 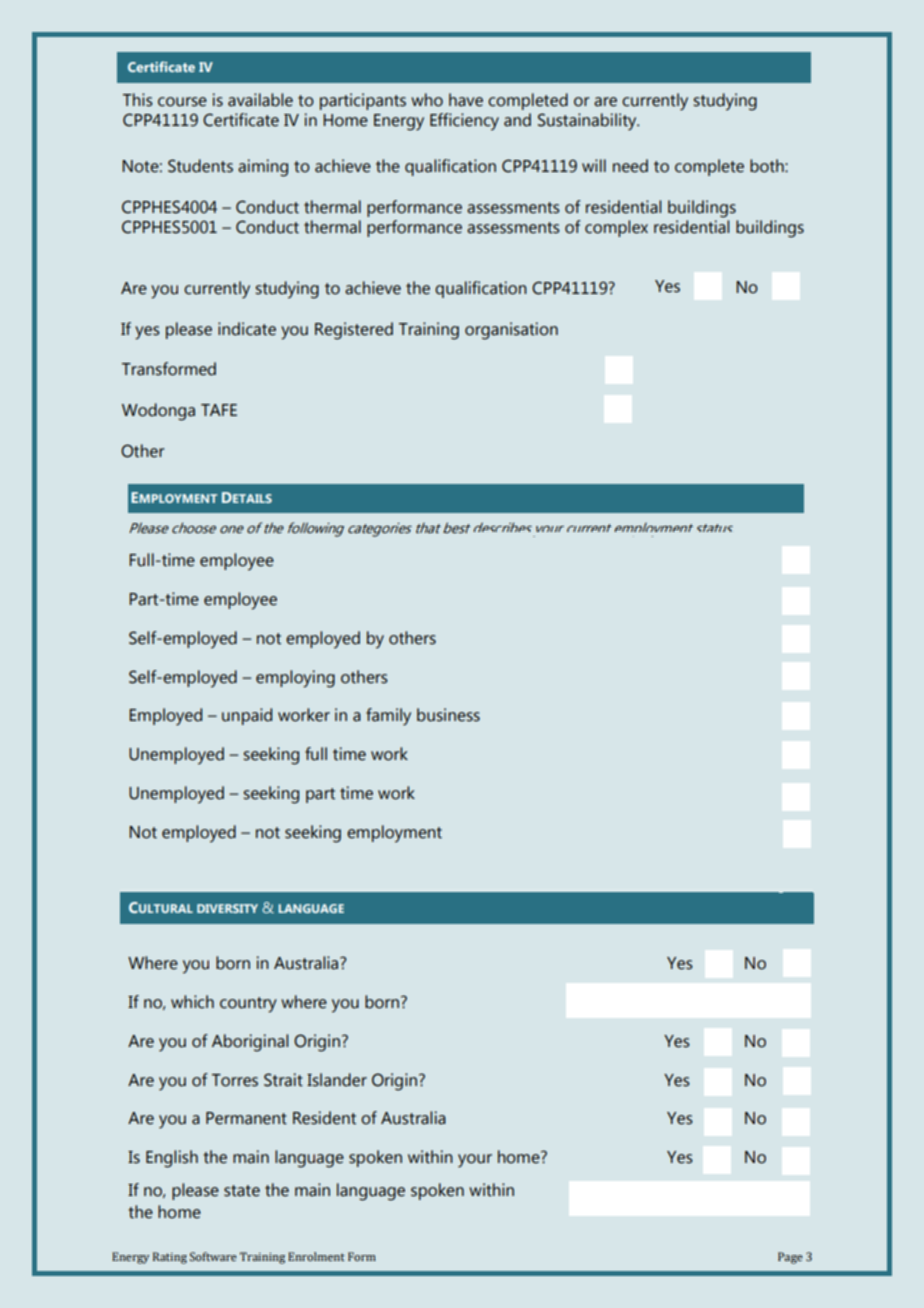 What do you see at coordinates (227, 908) in the page?
I see `DIVERSITY` at bounding box center [227, 908].
